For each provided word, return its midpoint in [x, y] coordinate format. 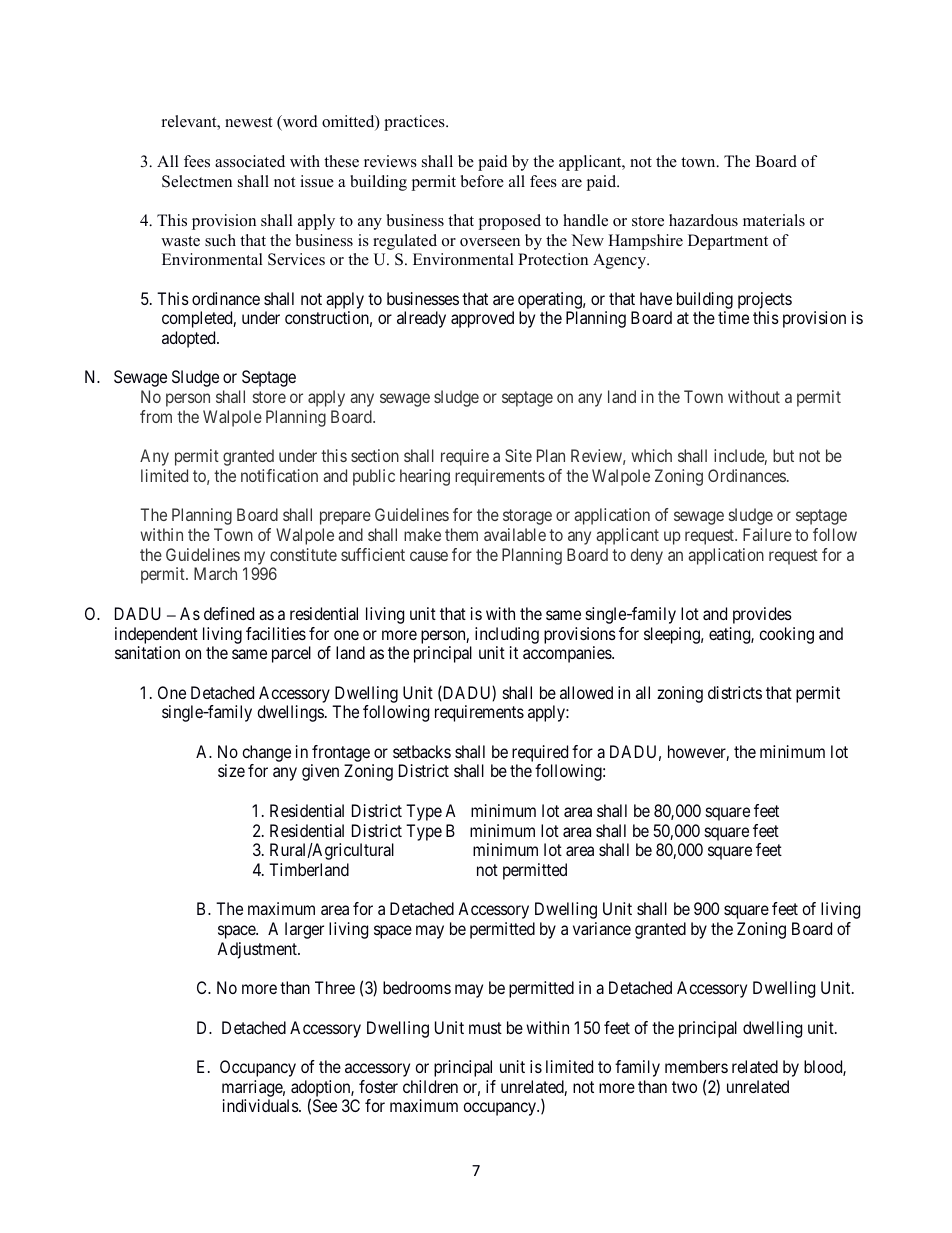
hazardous [703, 220]
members [696, 1066]
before [482, 181]
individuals [261, 1105]
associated [250, 161]
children [430, 1086]
